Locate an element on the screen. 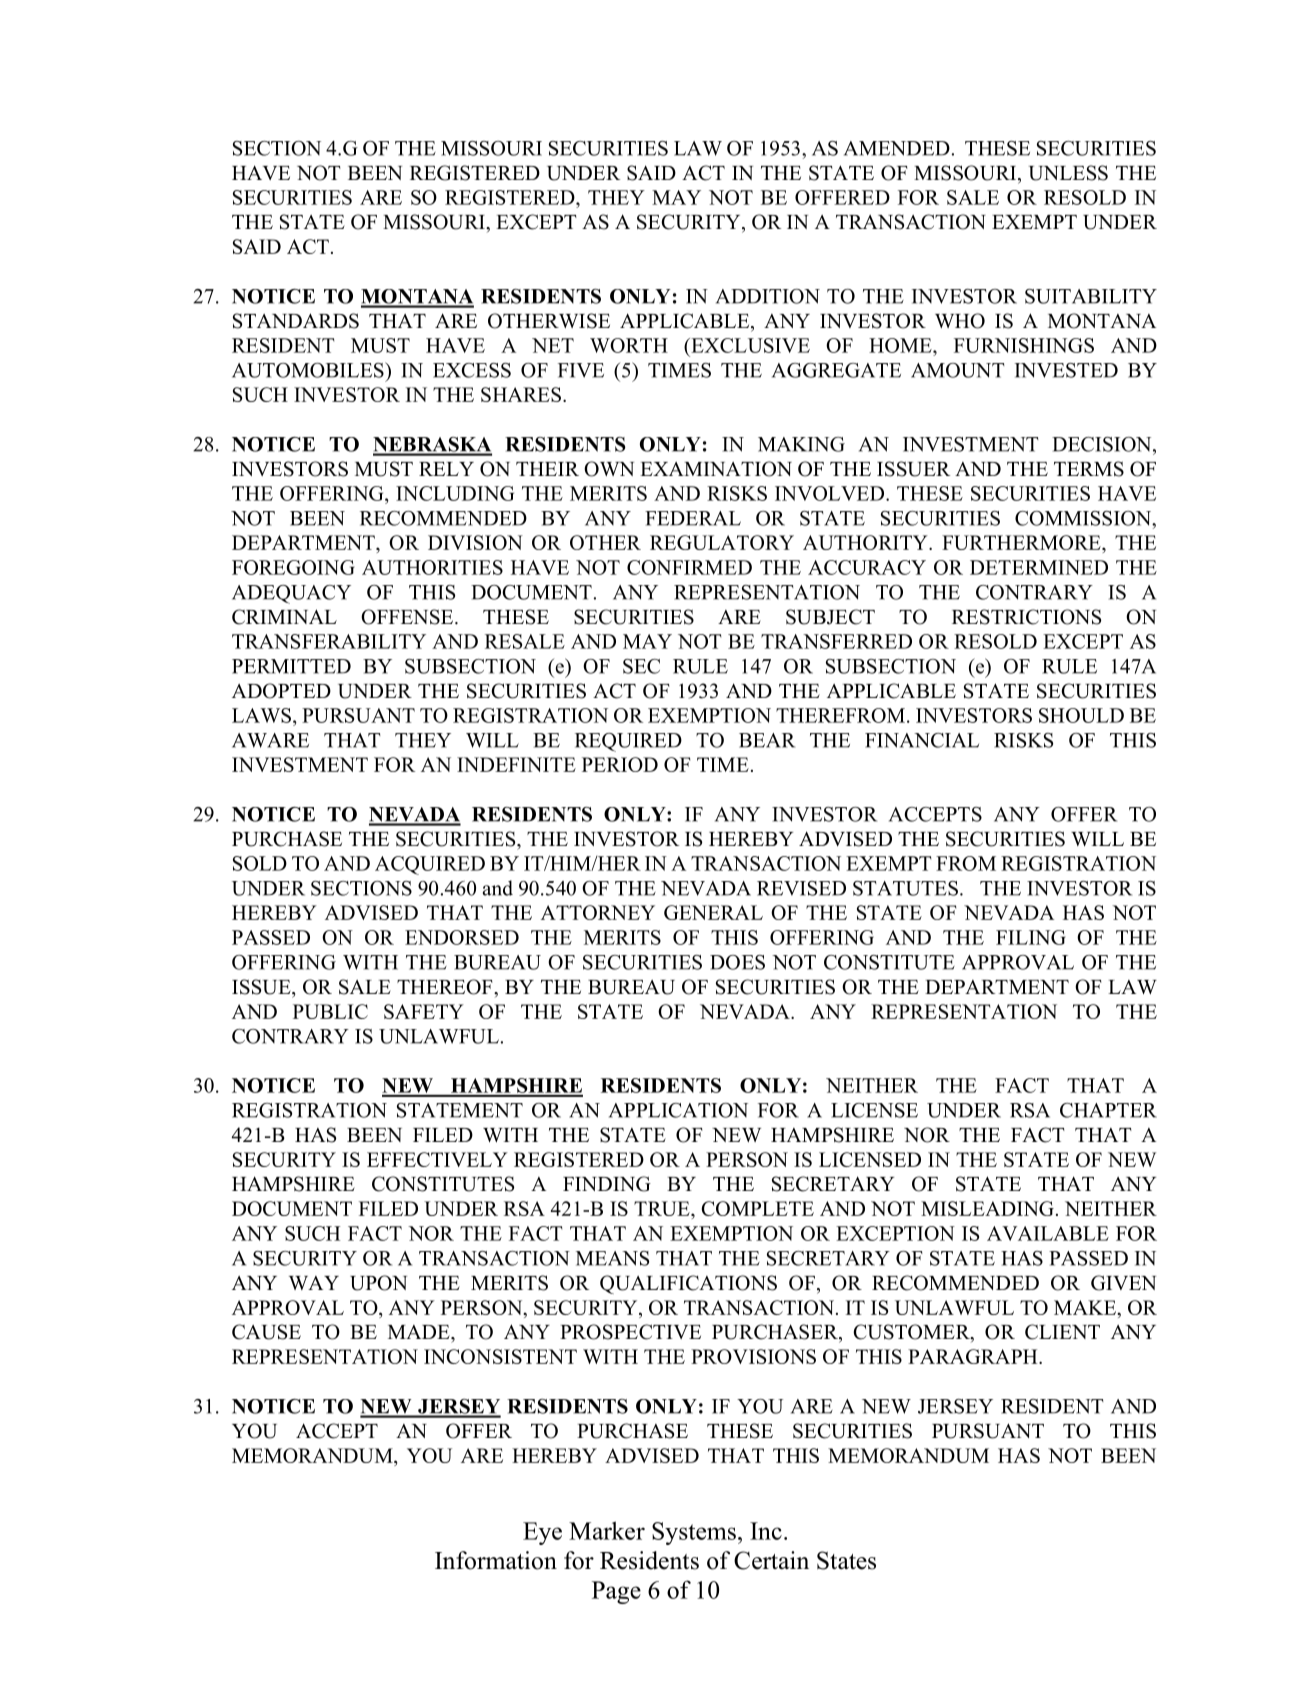 The width and height of the screenshot is (1312, 1699). AUTHORITIES is located at coordinates (432, 567).
